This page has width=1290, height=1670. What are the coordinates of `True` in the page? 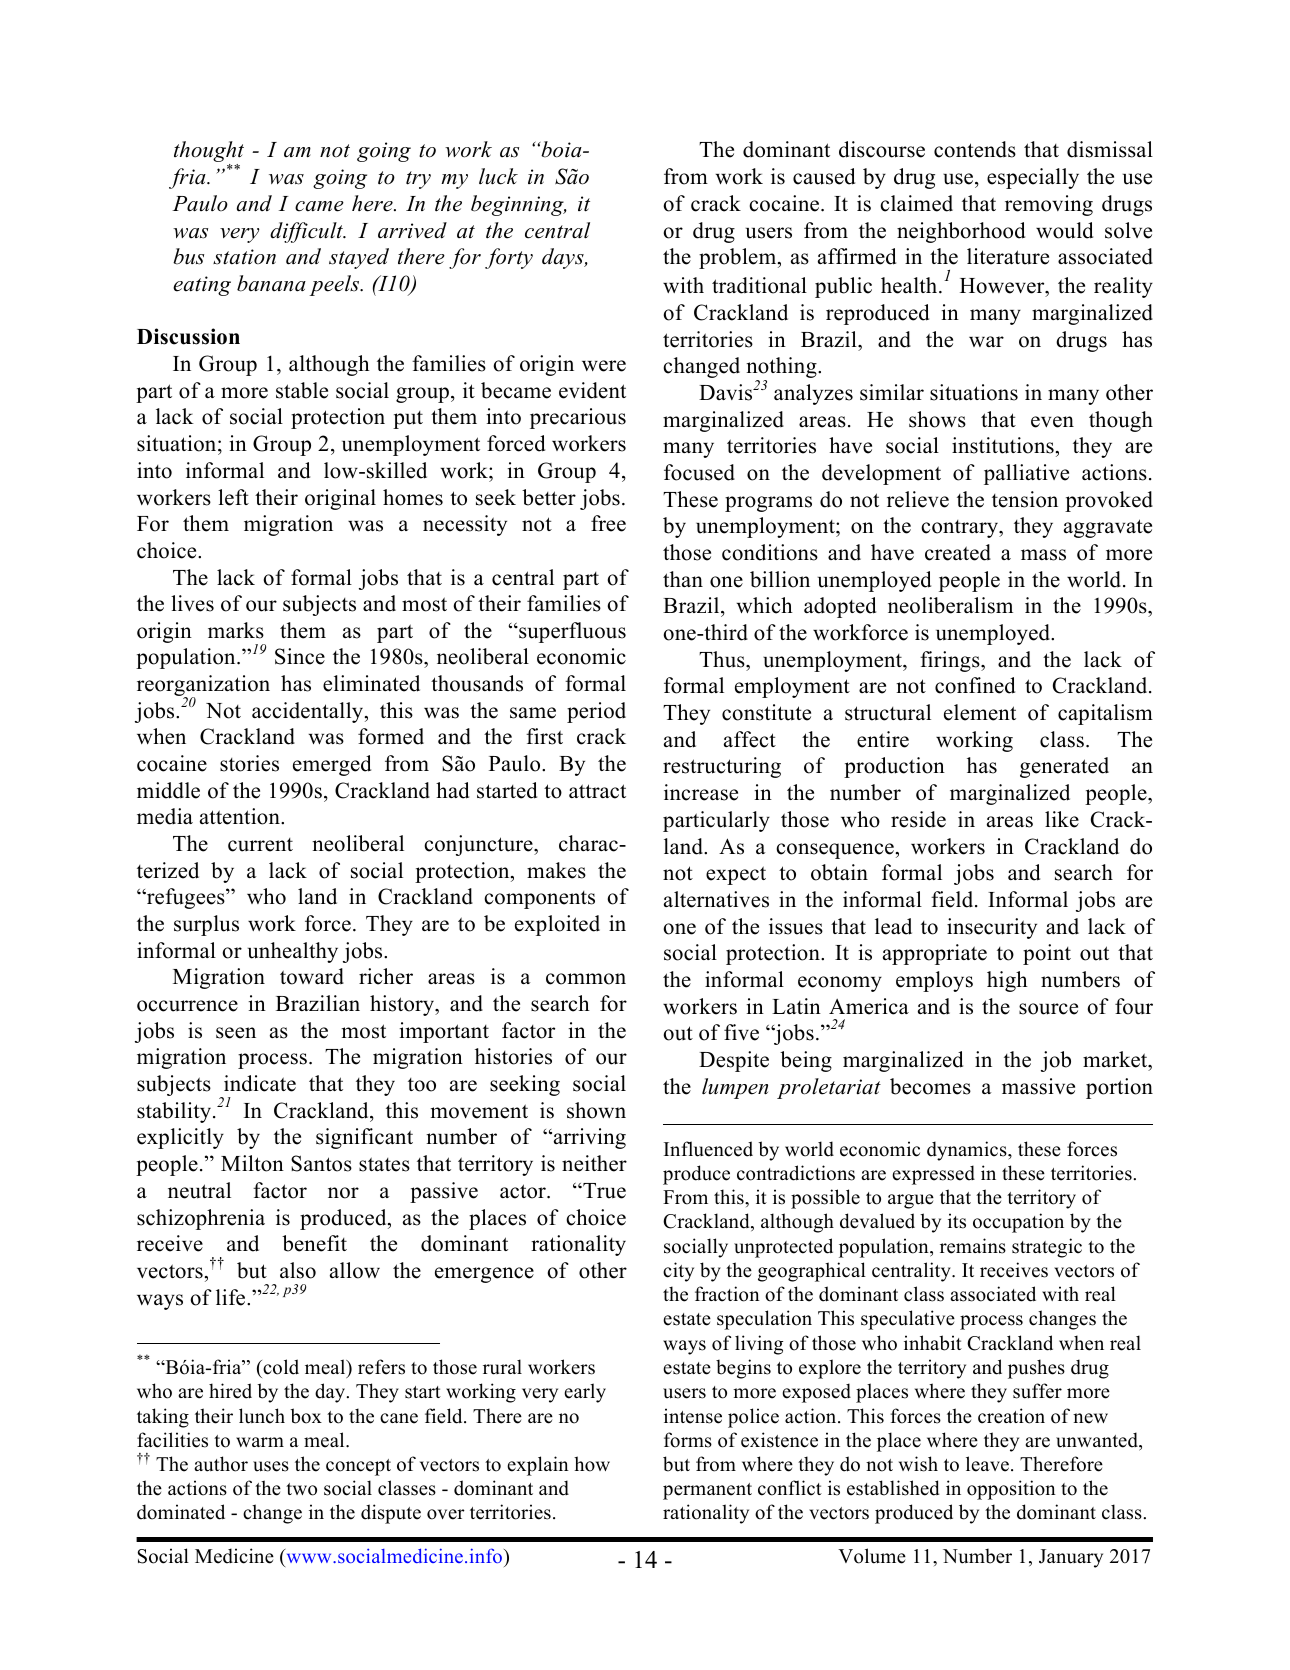 It's located at (603, 1191).
